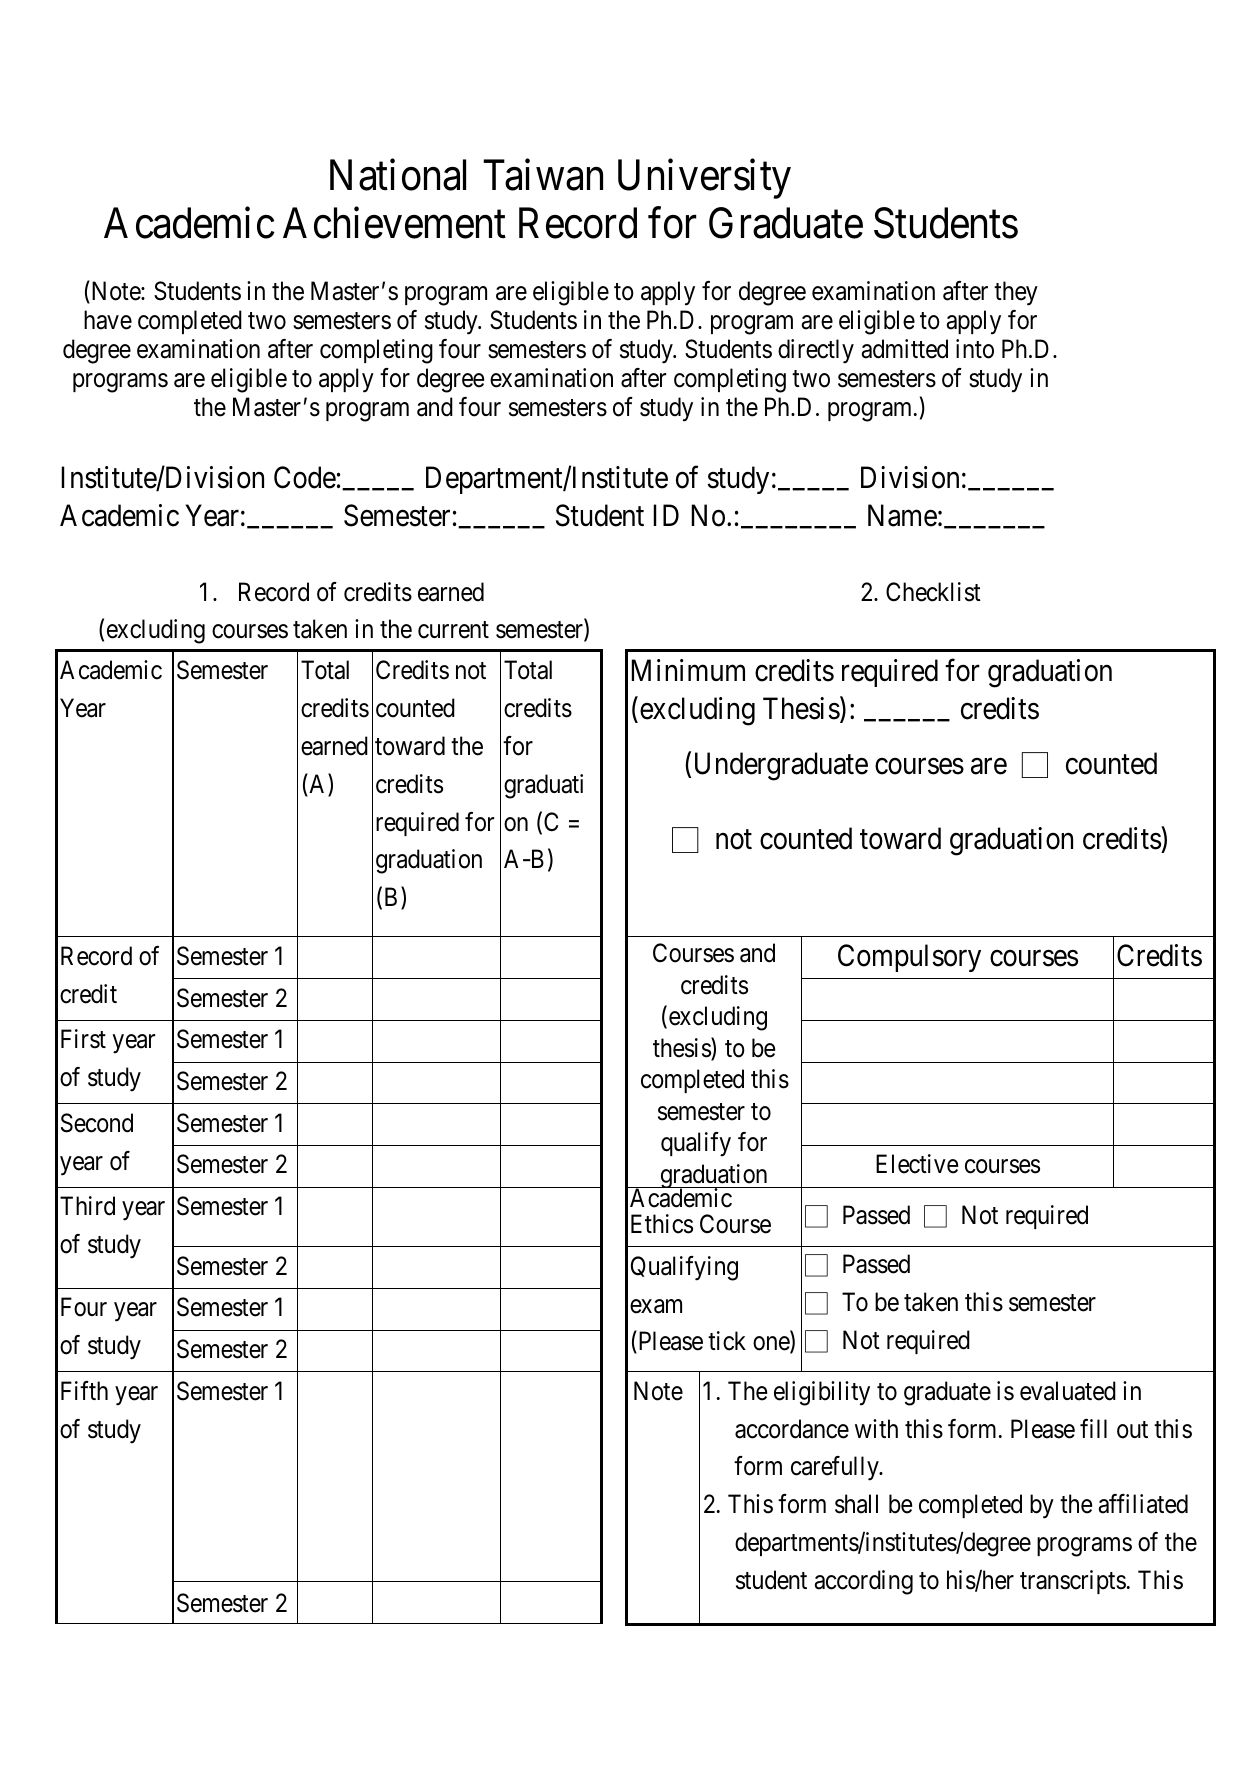  What do you see at coordinates (1073, 1582) in the screenshot?
I see `transcripts` at bounding box center [1073, 1582].
